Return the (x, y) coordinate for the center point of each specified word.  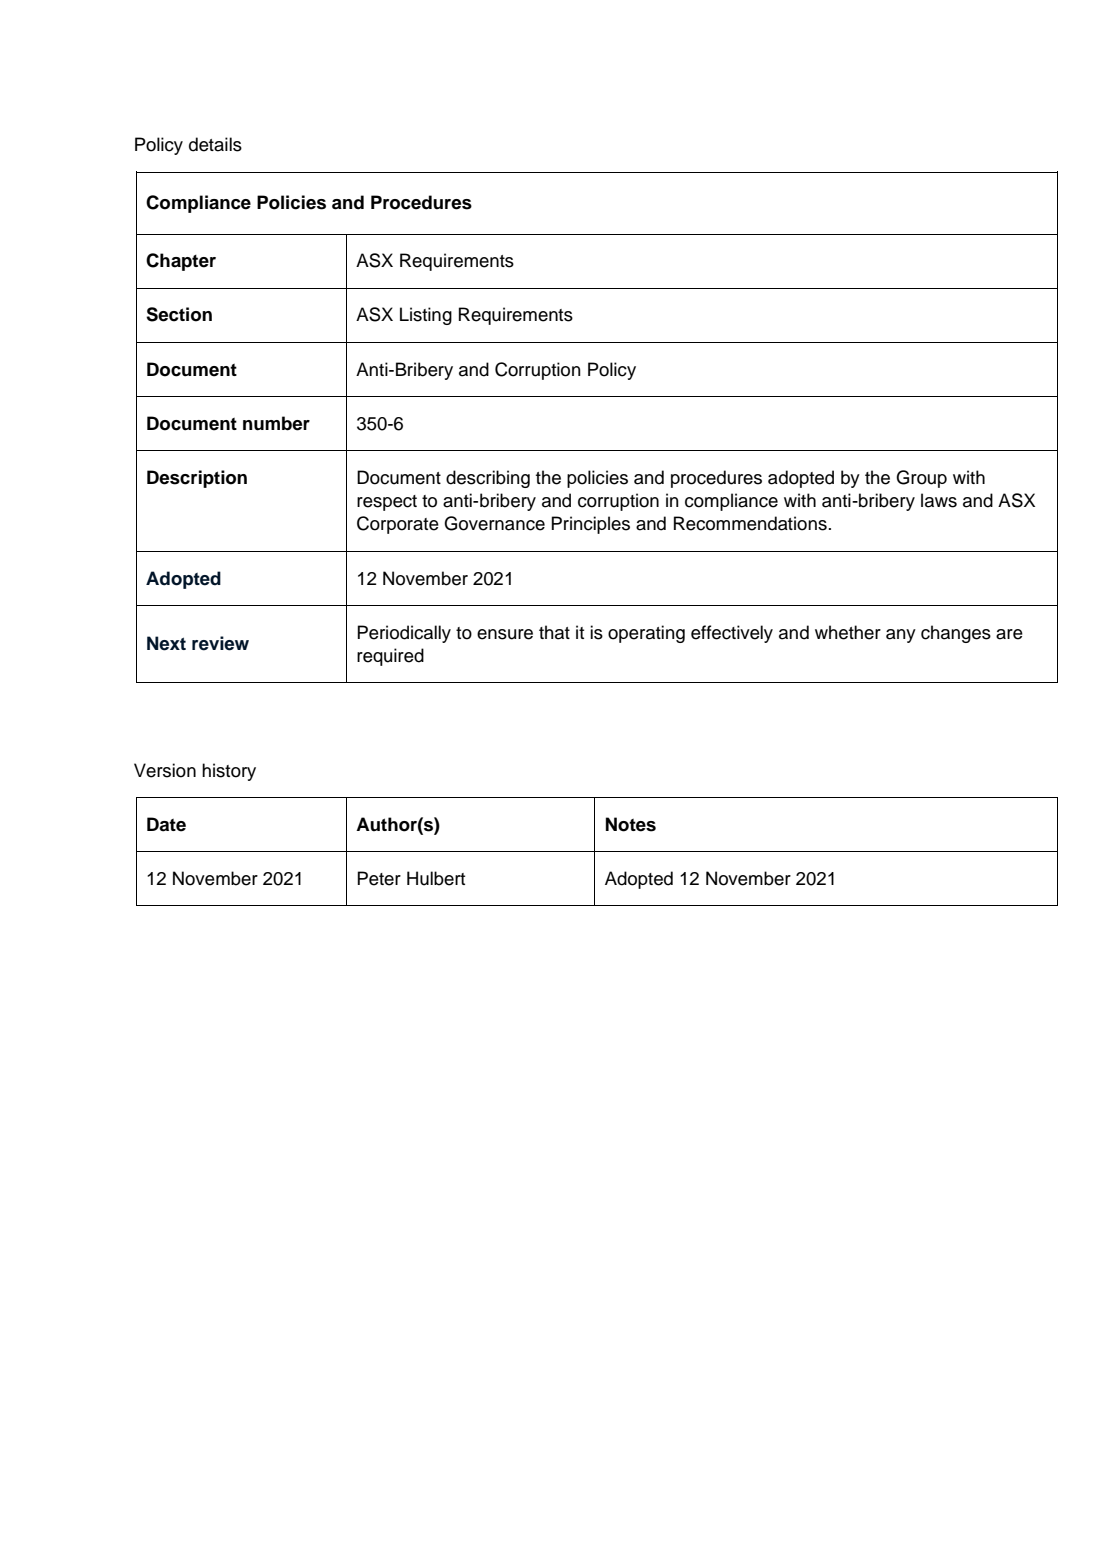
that (554, 632)
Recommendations (750, 523)
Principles (590, 525)
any (901, 636)
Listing (426, 316)
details (215, 144)
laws (939, 500)
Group (921, 479)
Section (179, 314)
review (220, 643)
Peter (379, 878)
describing (488, 479)
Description (197, 479)
